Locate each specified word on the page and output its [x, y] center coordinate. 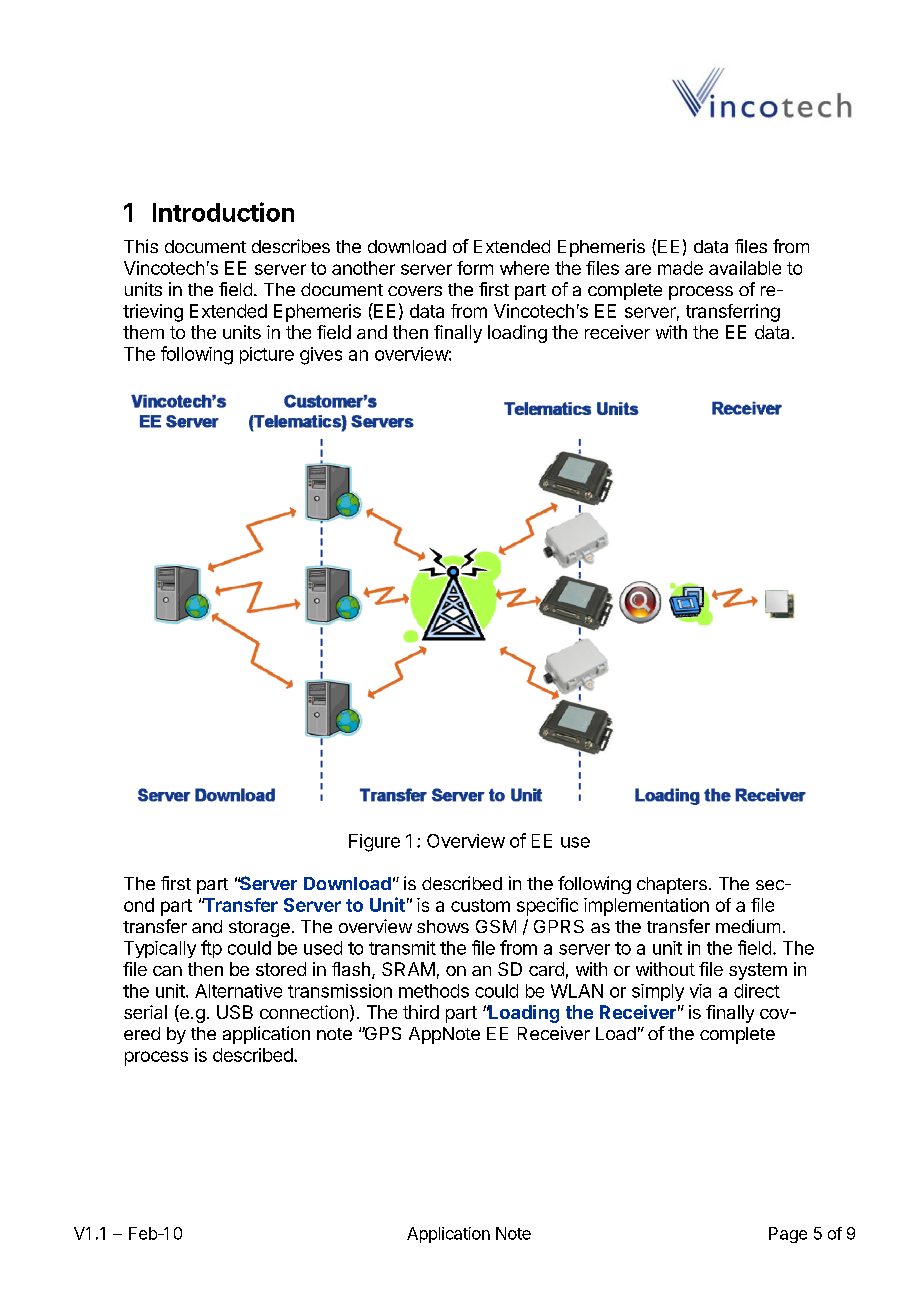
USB [235, 1012]
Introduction [223, 212]
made [680, 268]
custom [480, 905]
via [700, 991]
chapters [672, 885]
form [475, 268]
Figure [374, 843]
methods [434, 991]
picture [267, 355]
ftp [211, 949]
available [745, 268]
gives [321, 356]
